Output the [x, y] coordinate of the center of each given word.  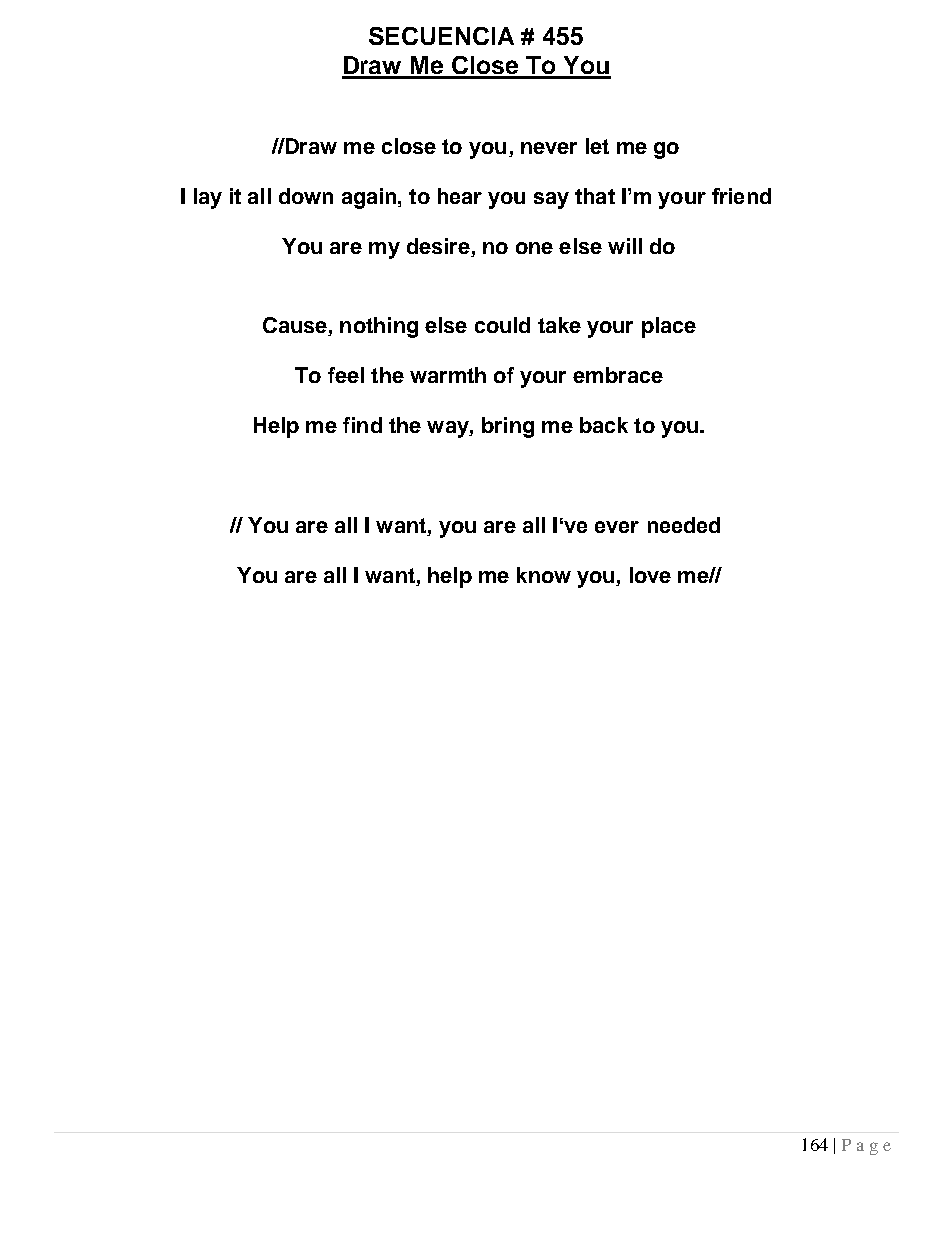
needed [684, 525]
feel [346, 375]
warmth [448, 375]
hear [460, 196]
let [597, 146]
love [650, 575]
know [544, 575]
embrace [618, 375]
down [306, 196]
